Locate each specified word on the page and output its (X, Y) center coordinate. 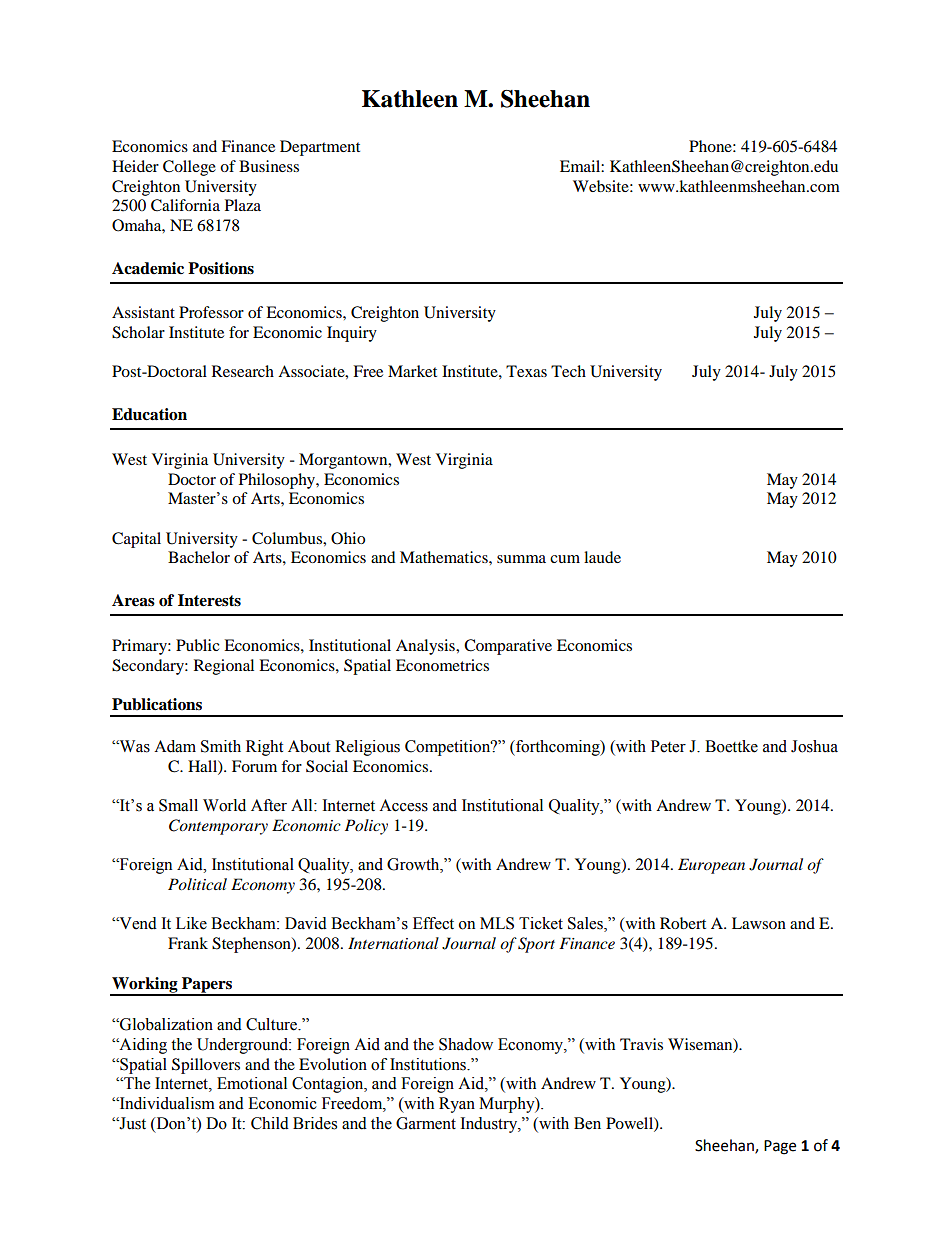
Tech (568, 371)
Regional (224, 667)
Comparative (508, 647)
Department (320, 148)
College (189, 168)
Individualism (166, 1103)
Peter (668, 746)
